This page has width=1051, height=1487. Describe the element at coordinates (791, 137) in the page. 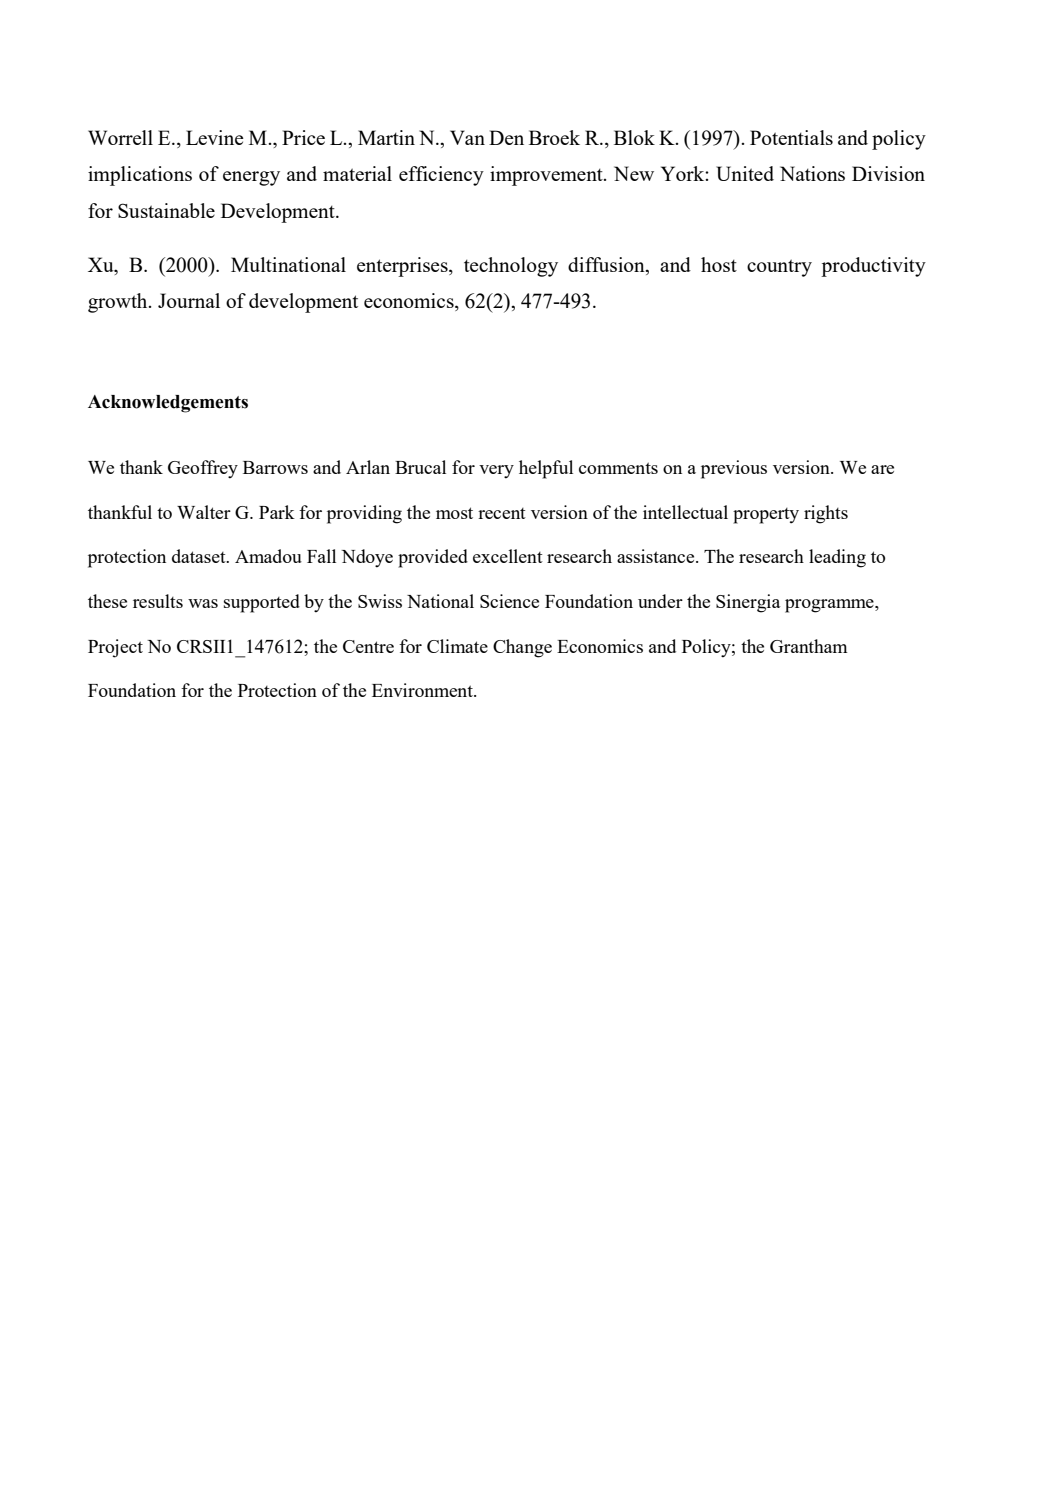

I see `Potentials` at that location.
